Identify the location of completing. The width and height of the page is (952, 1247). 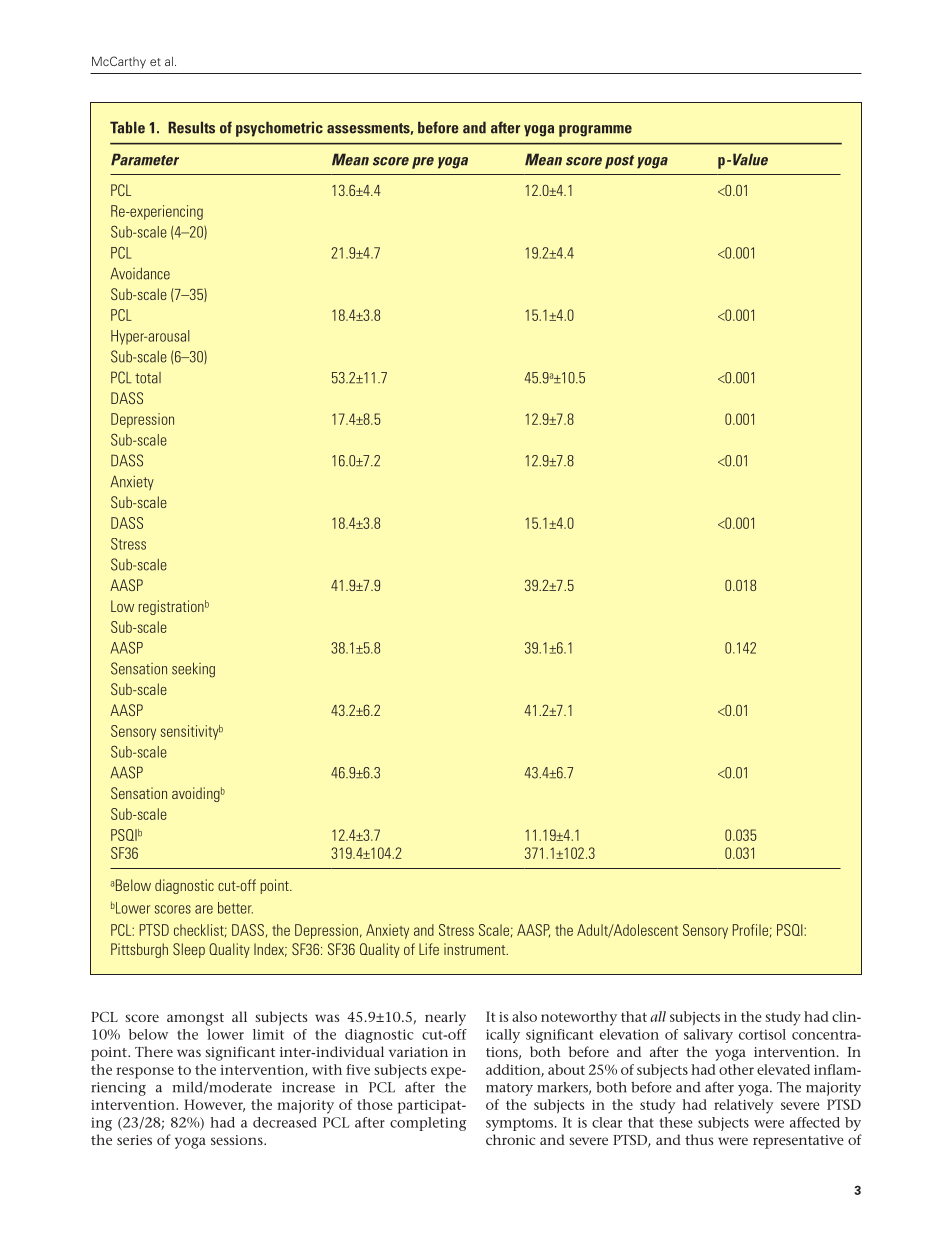
(428, 1124).
